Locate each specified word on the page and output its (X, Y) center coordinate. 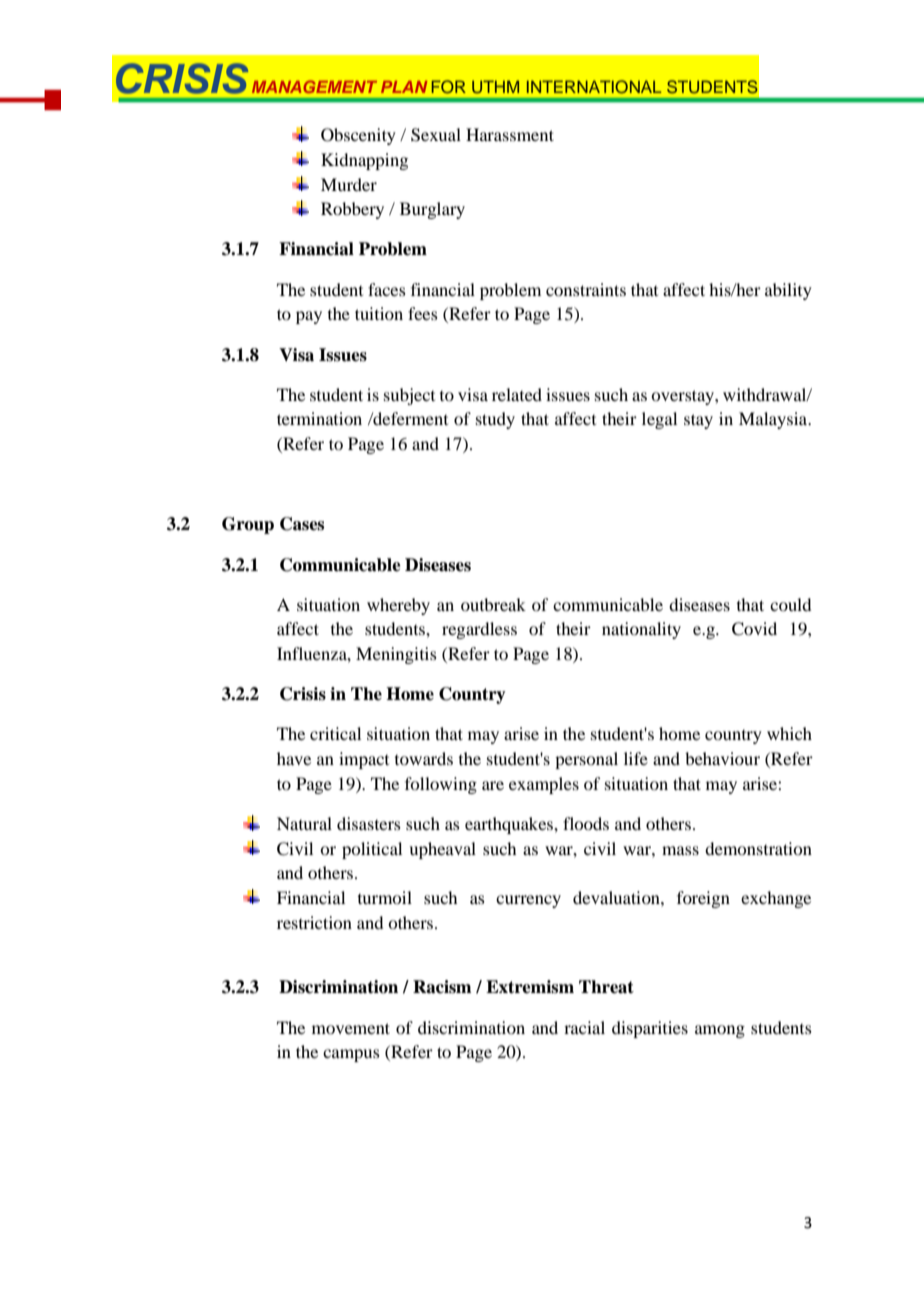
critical (335, 733)
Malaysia (774, 420)
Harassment (510, 134)
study (495, 420)
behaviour (722, 758)
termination (319, 418)
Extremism (530, 987)
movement (351, 1028)
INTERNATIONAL (594, 87)
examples (544, 785)
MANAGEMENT (314, 86)
